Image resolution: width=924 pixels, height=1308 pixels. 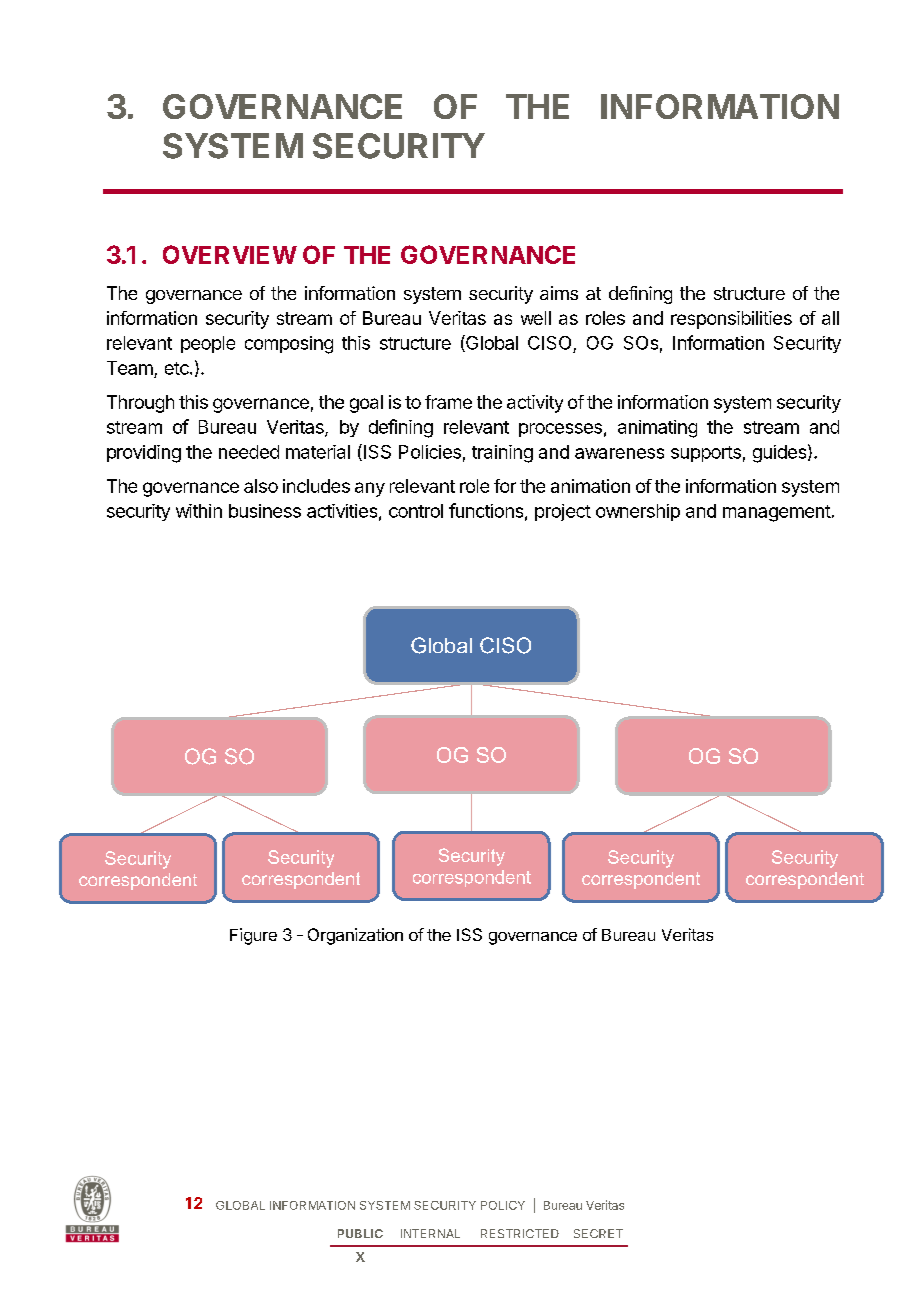 I want to click on OVERVIEW, so click(x=230, y=254).
